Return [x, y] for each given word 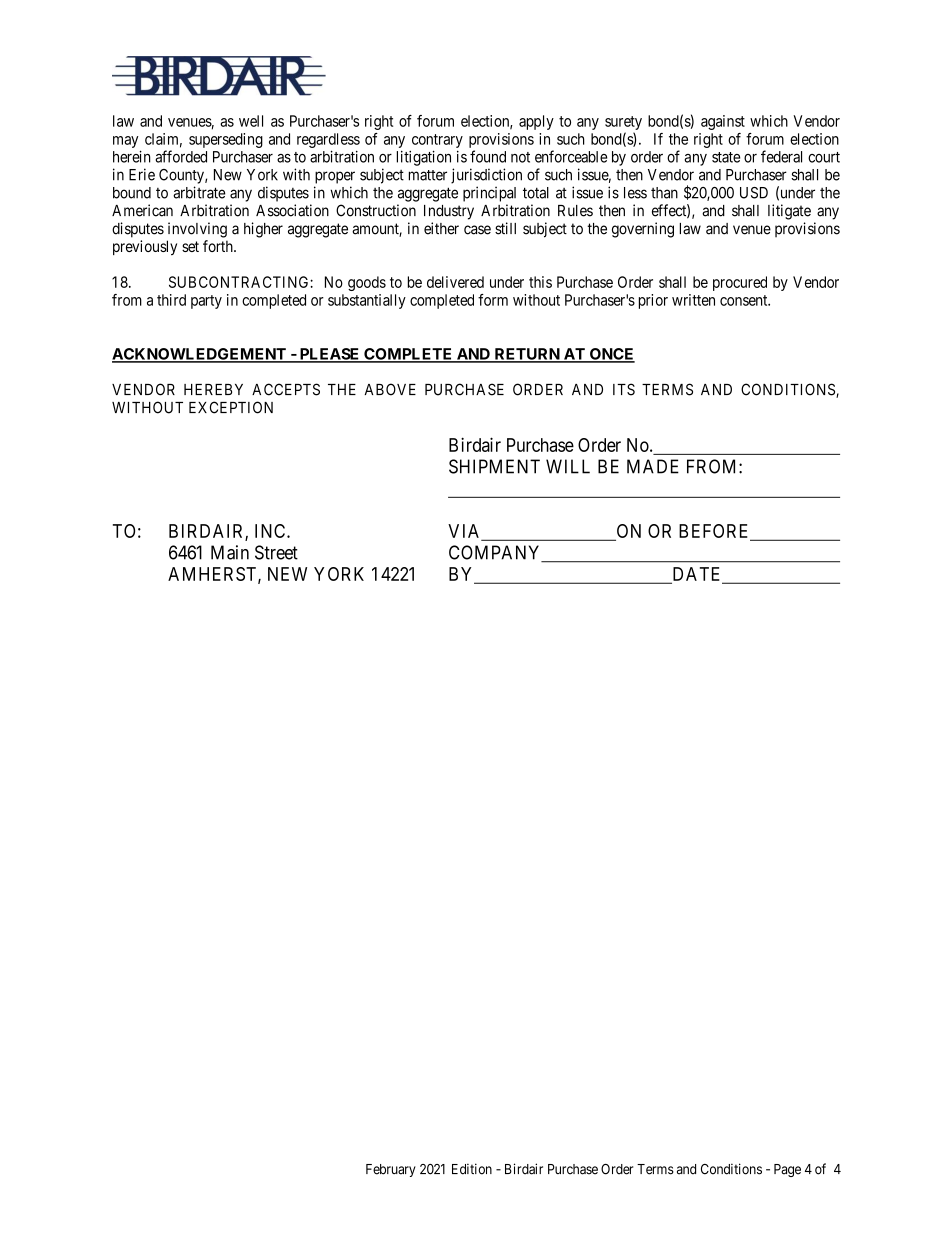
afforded [181, 156]
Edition [472, 1169]
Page [787, 1170]
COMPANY [496, 553]
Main [230, 552]
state [726, 157]
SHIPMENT [494, 466]
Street [276, 552]
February [391, 1170]
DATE [697, 575]
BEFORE [715, 532]
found [488, 156]
